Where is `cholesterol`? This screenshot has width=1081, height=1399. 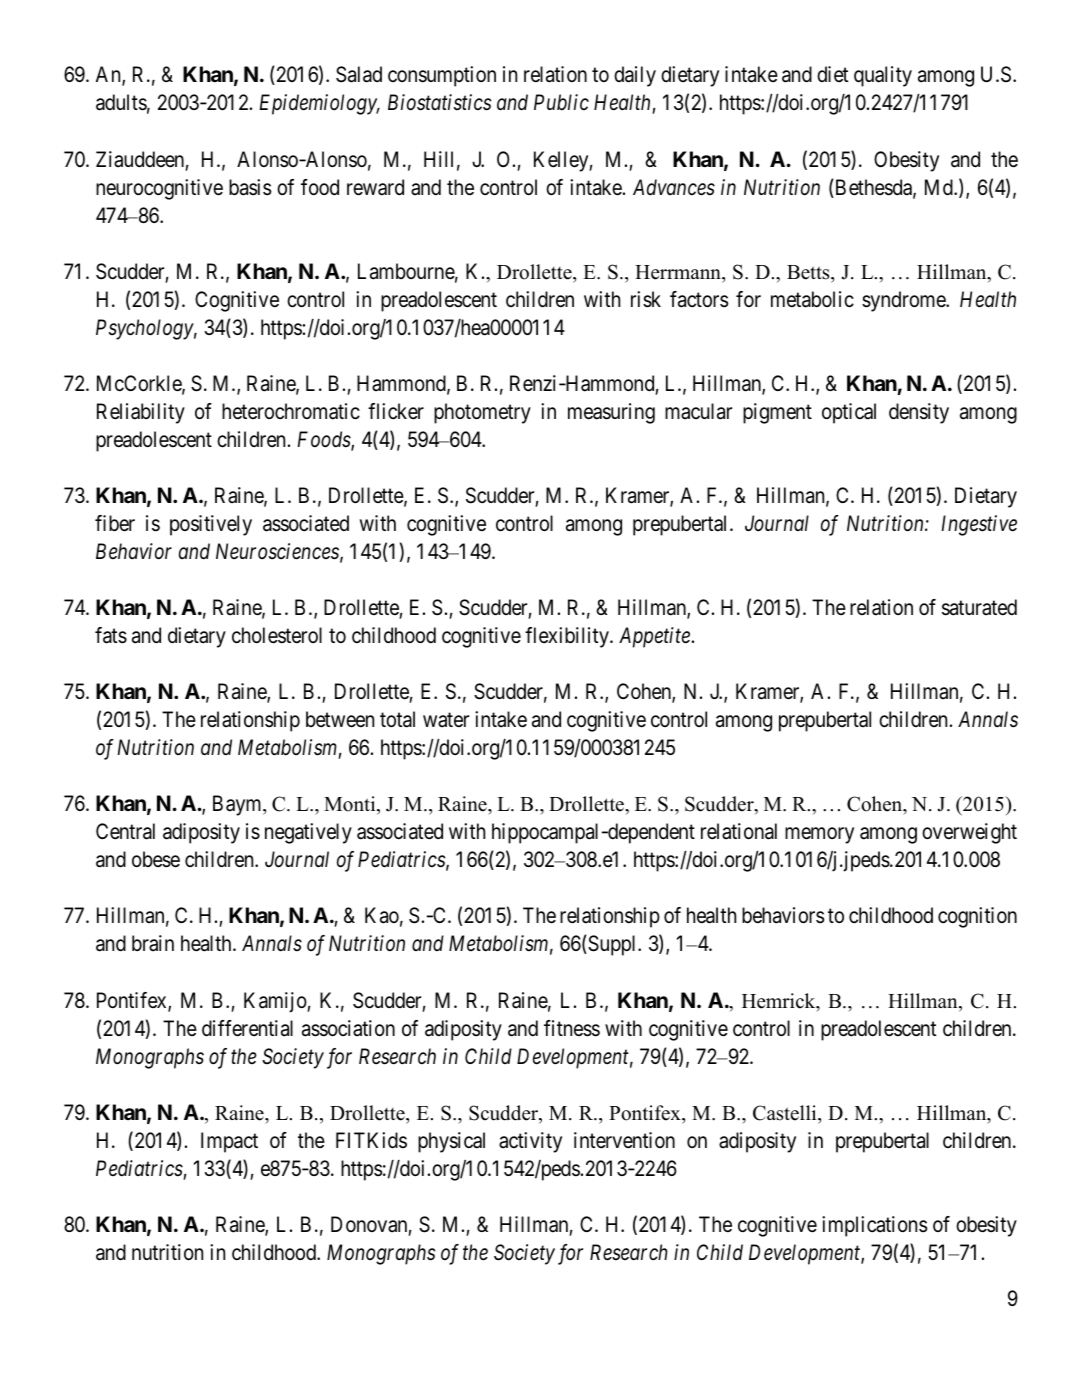 cholesterol is located at coordinates (277, 635).
